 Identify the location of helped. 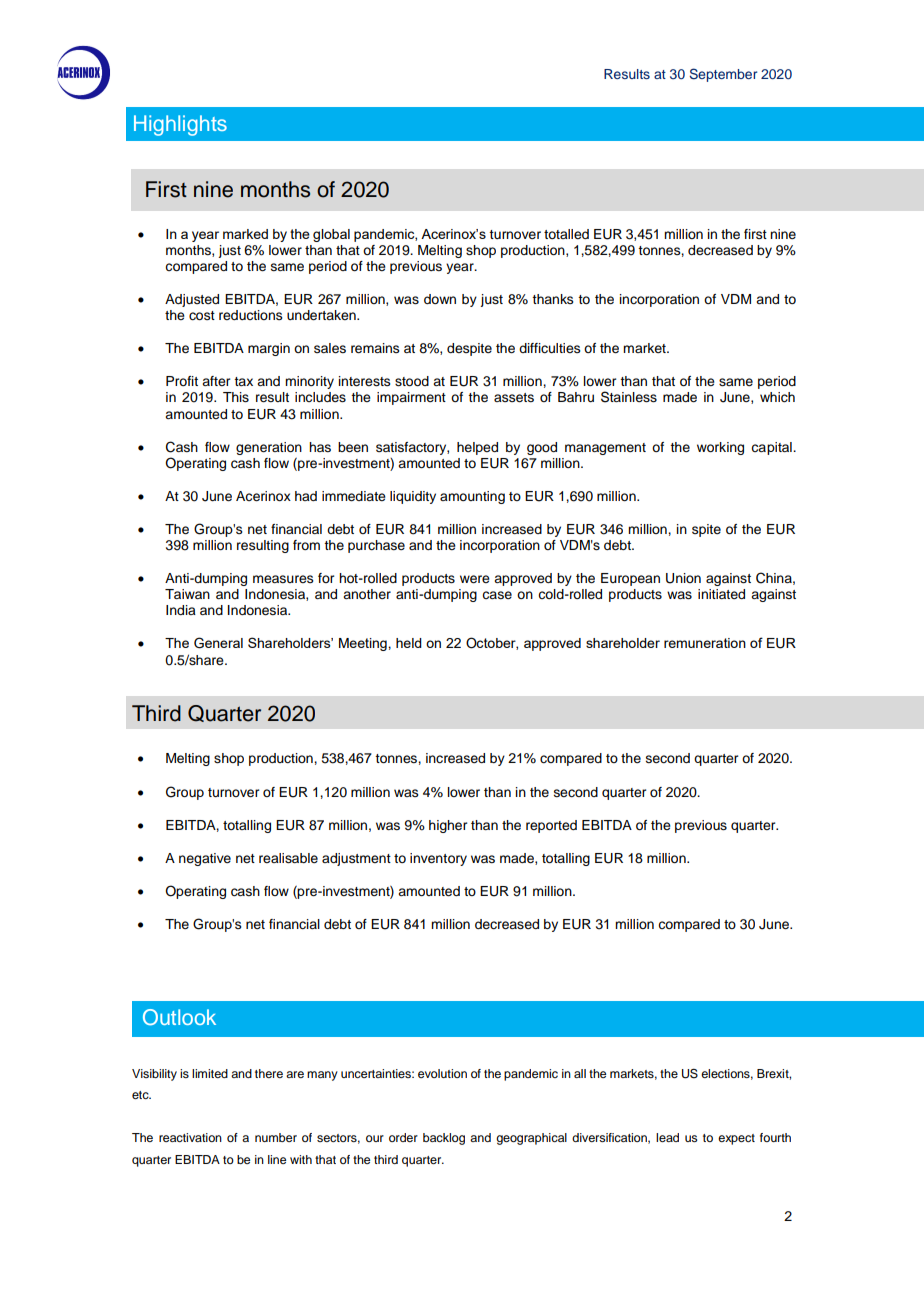
(477, 448).
